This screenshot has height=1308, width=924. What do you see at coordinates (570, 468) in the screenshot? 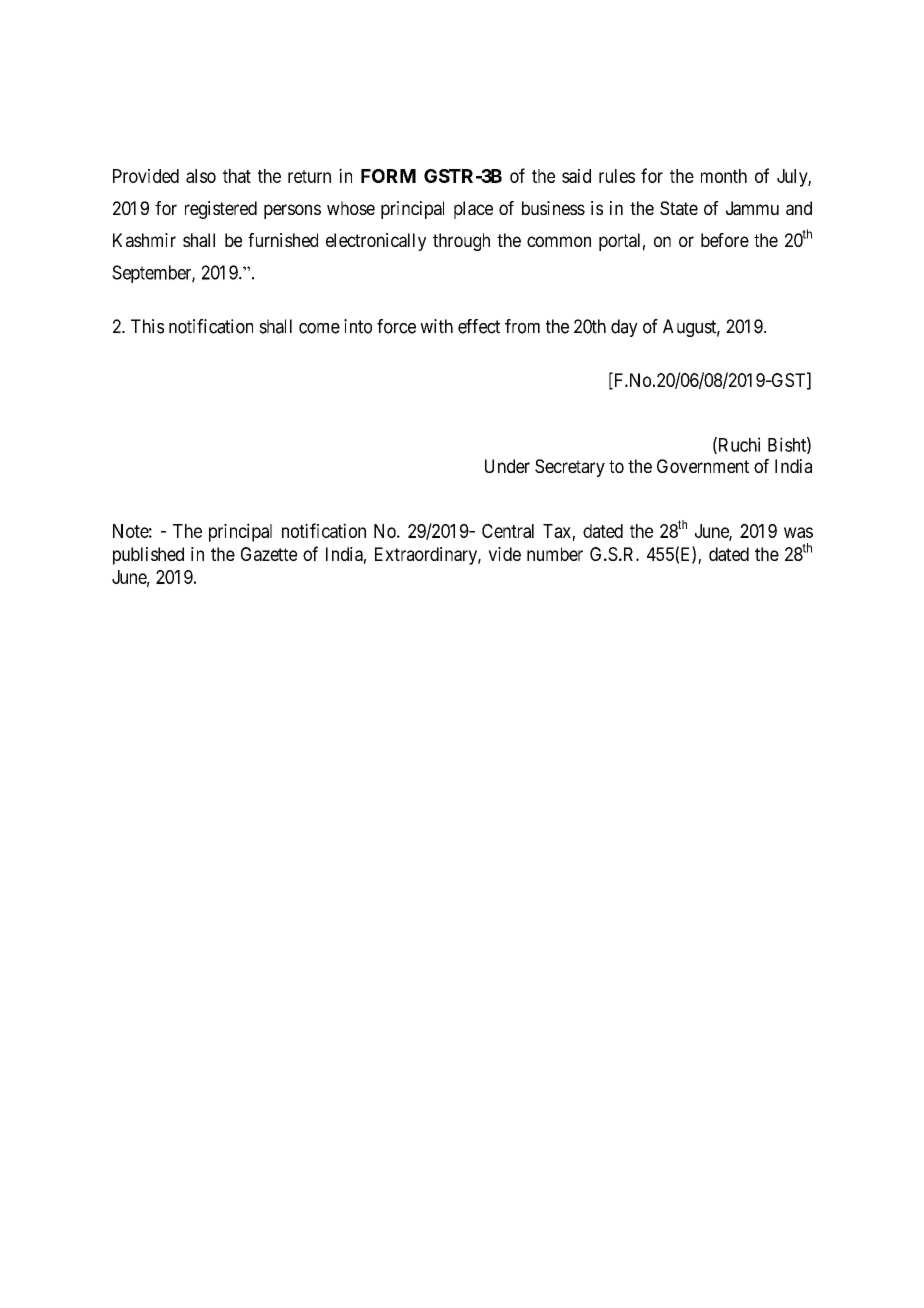
I see `Secretary` at bounding box center [570, 468].
